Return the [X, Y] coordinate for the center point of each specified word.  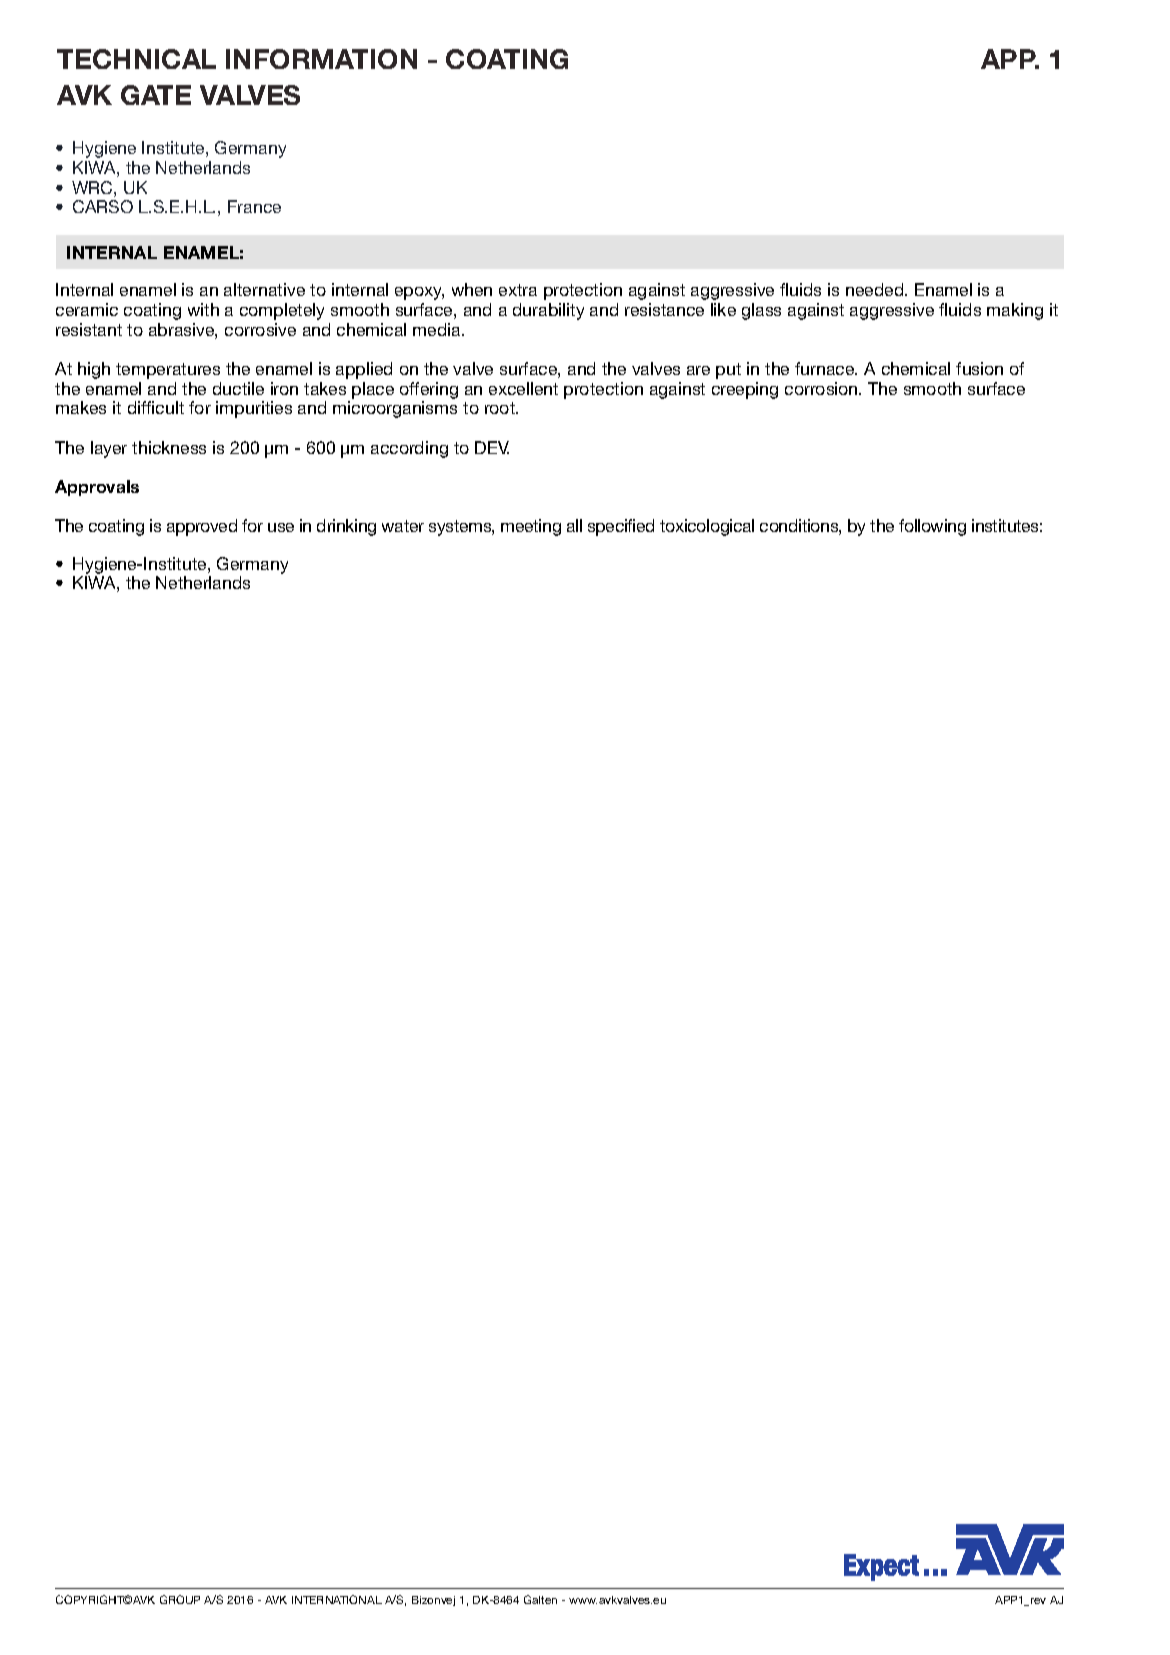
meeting [531, 527]
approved [202, 527]
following [932, 527]
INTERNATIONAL [337, 1599]
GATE [156, 95]
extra [518, 290]
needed [876, 289]
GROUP [180, 1599]
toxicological [707, 527]
